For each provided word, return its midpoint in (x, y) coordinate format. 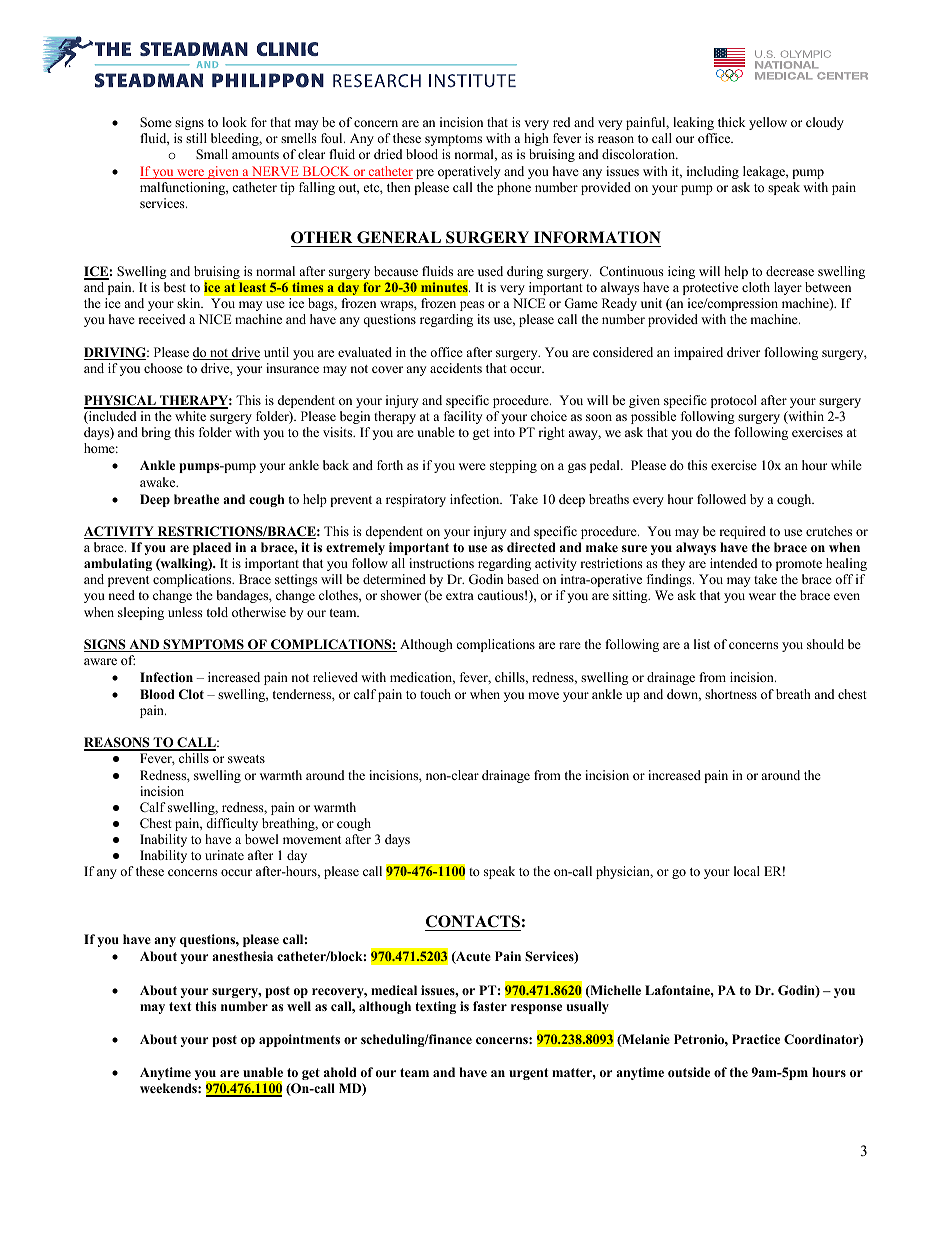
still (196, 138)
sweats (246, 759)
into (504, 432)
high (536, 139)
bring (156, 433)
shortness (731, 694)
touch (435, 694)
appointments (299, 1040)
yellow (768, 123)
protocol (734, 401)
